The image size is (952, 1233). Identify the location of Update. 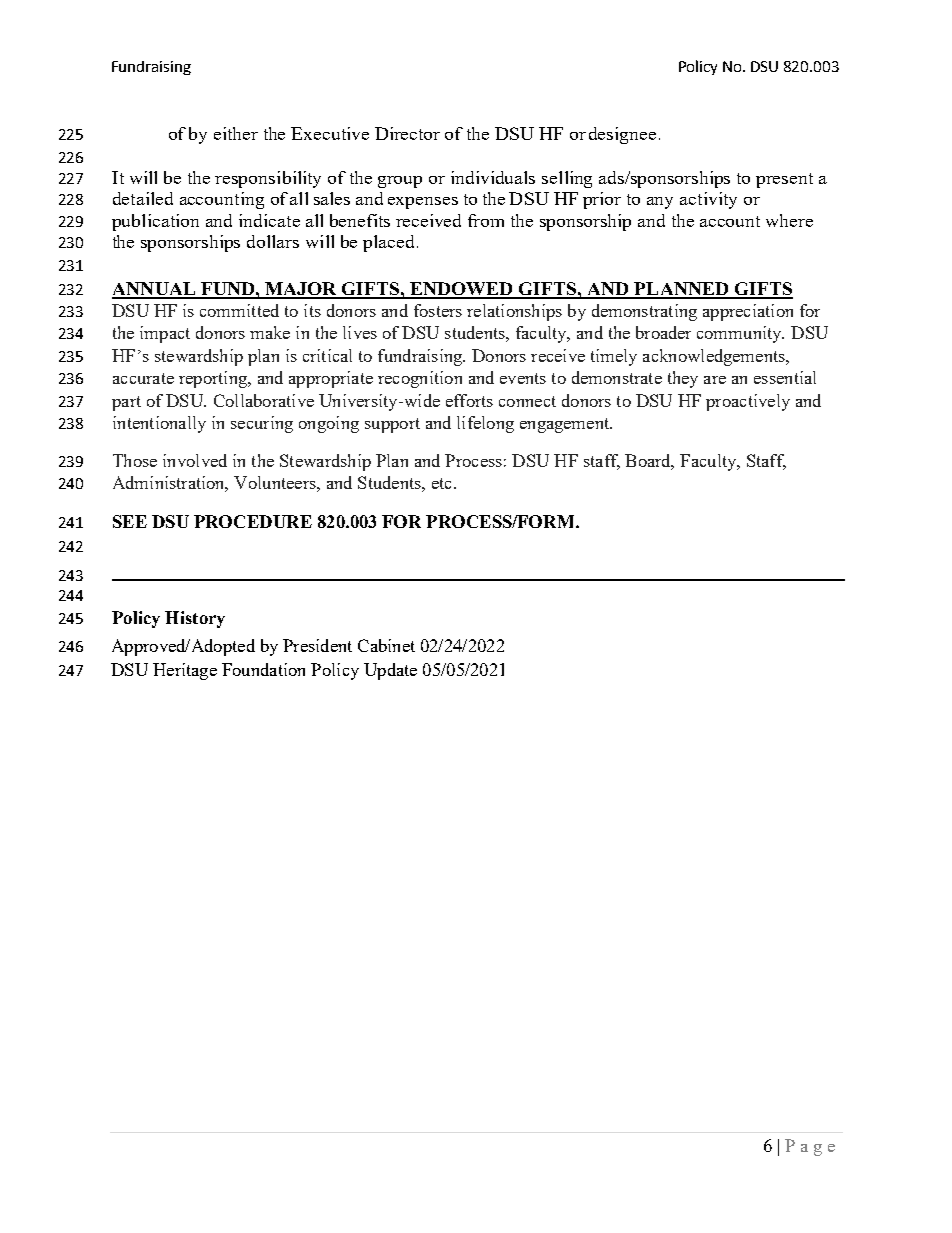
(390, 671).
